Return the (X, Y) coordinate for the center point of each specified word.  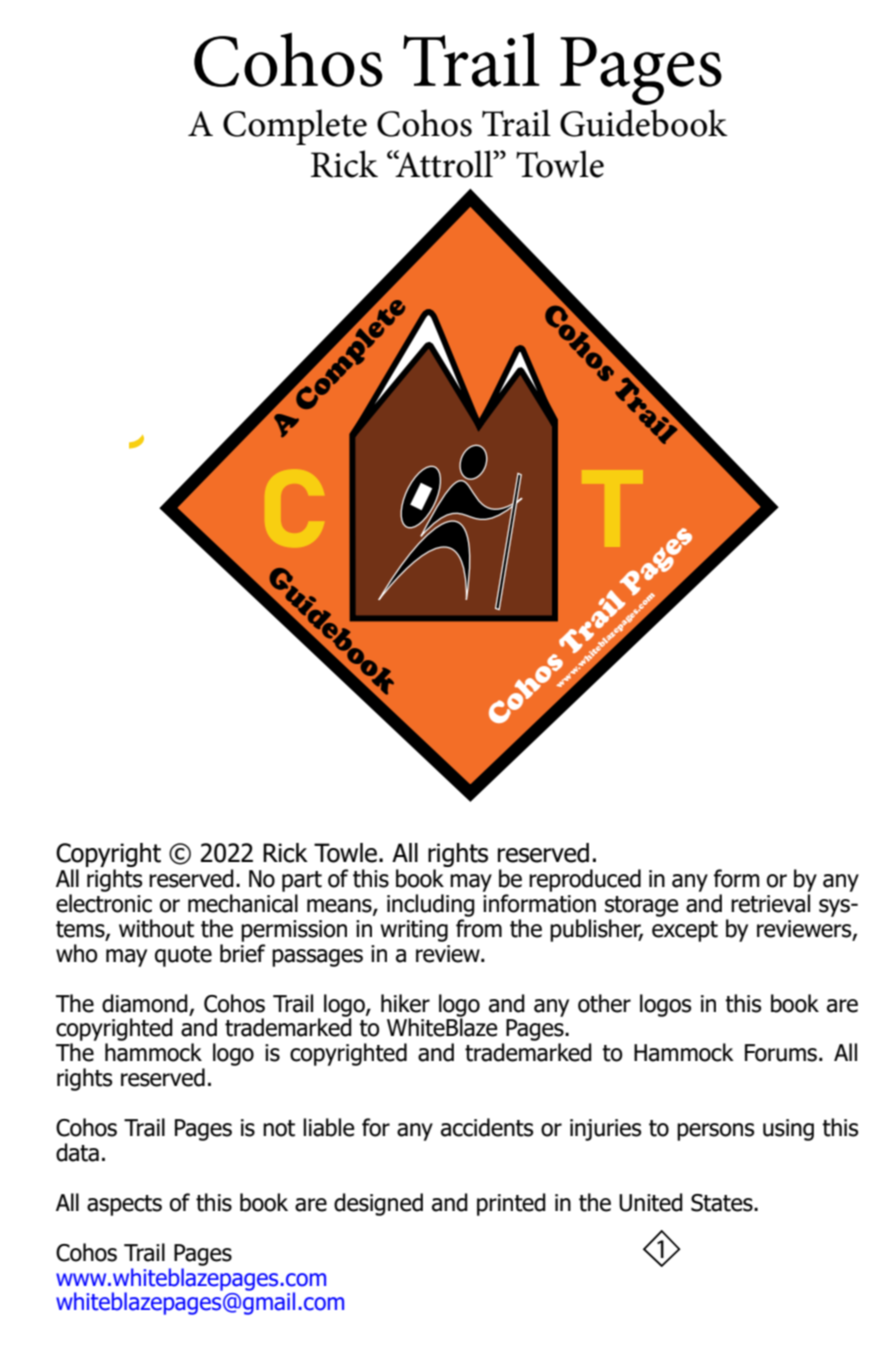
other (604, 1003)
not (279, 1128)
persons (715, 1132)
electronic (104, 903)
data (77, 1152)
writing (414, 931)
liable (328, 1127)
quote (183, 956)
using (788, 1130)
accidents (487, 1127)
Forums (781, 1053)
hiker (405, 1003)
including (431, 905)
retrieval (770, 903)
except (685, 931)
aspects (124, 1205)
